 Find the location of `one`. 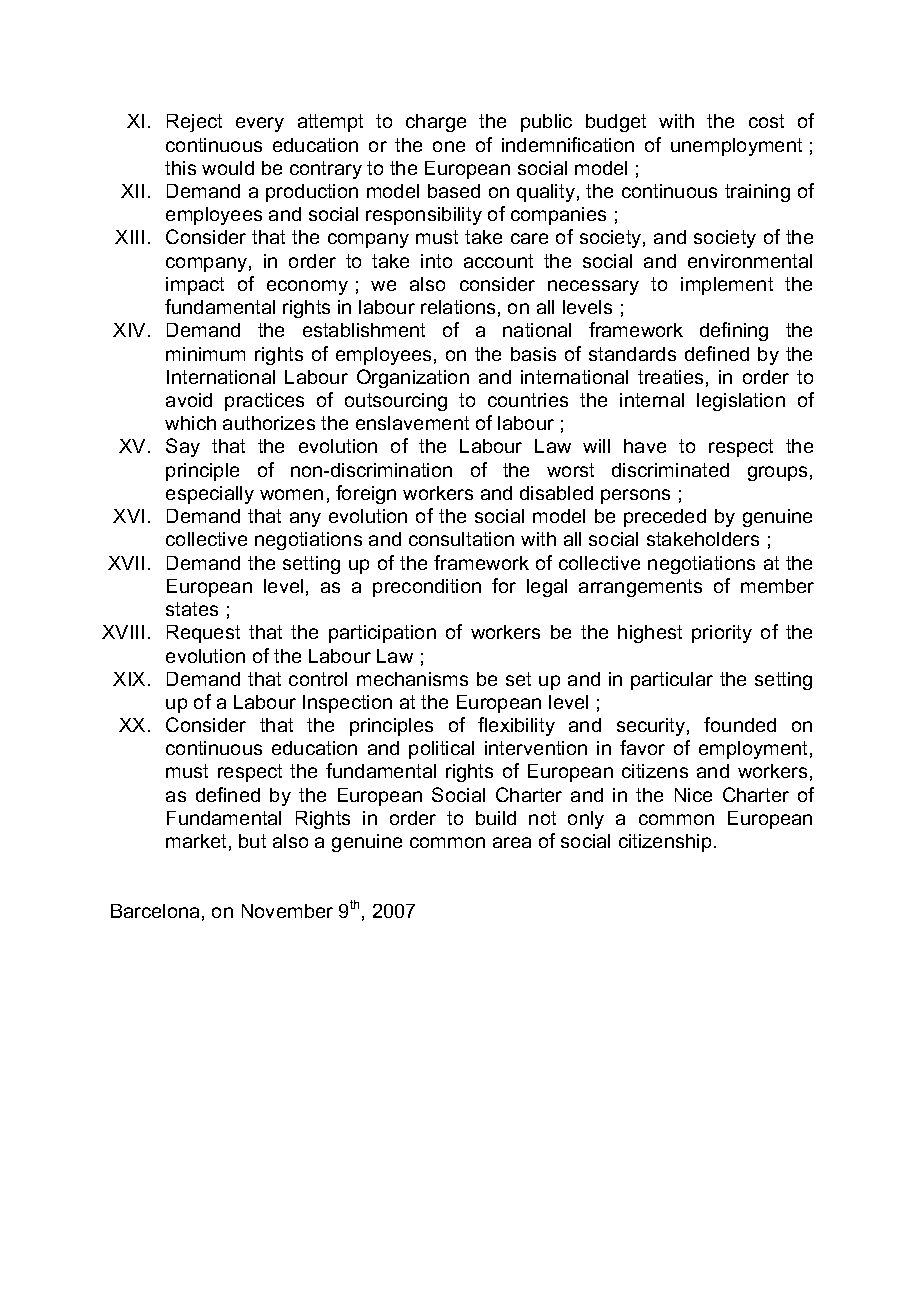

one is located at coordinates (449, 146).
